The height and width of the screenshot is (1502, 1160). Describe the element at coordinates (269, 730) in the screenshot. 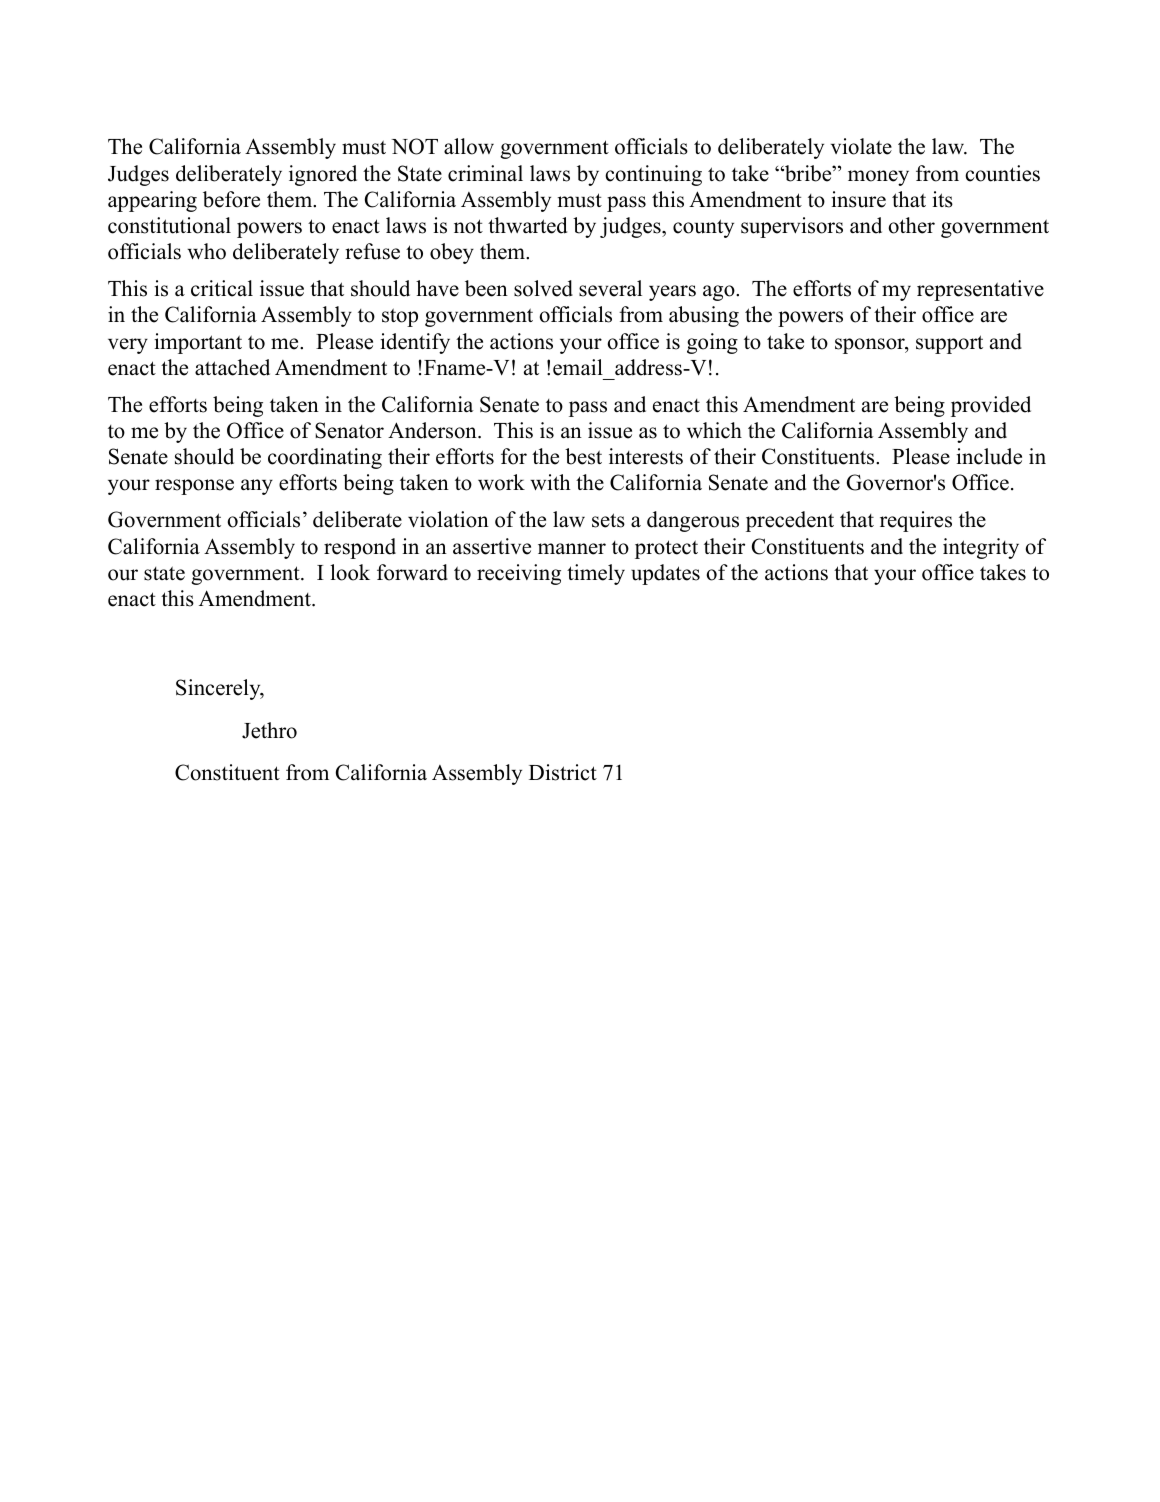

I see `Jethro` at that location.
